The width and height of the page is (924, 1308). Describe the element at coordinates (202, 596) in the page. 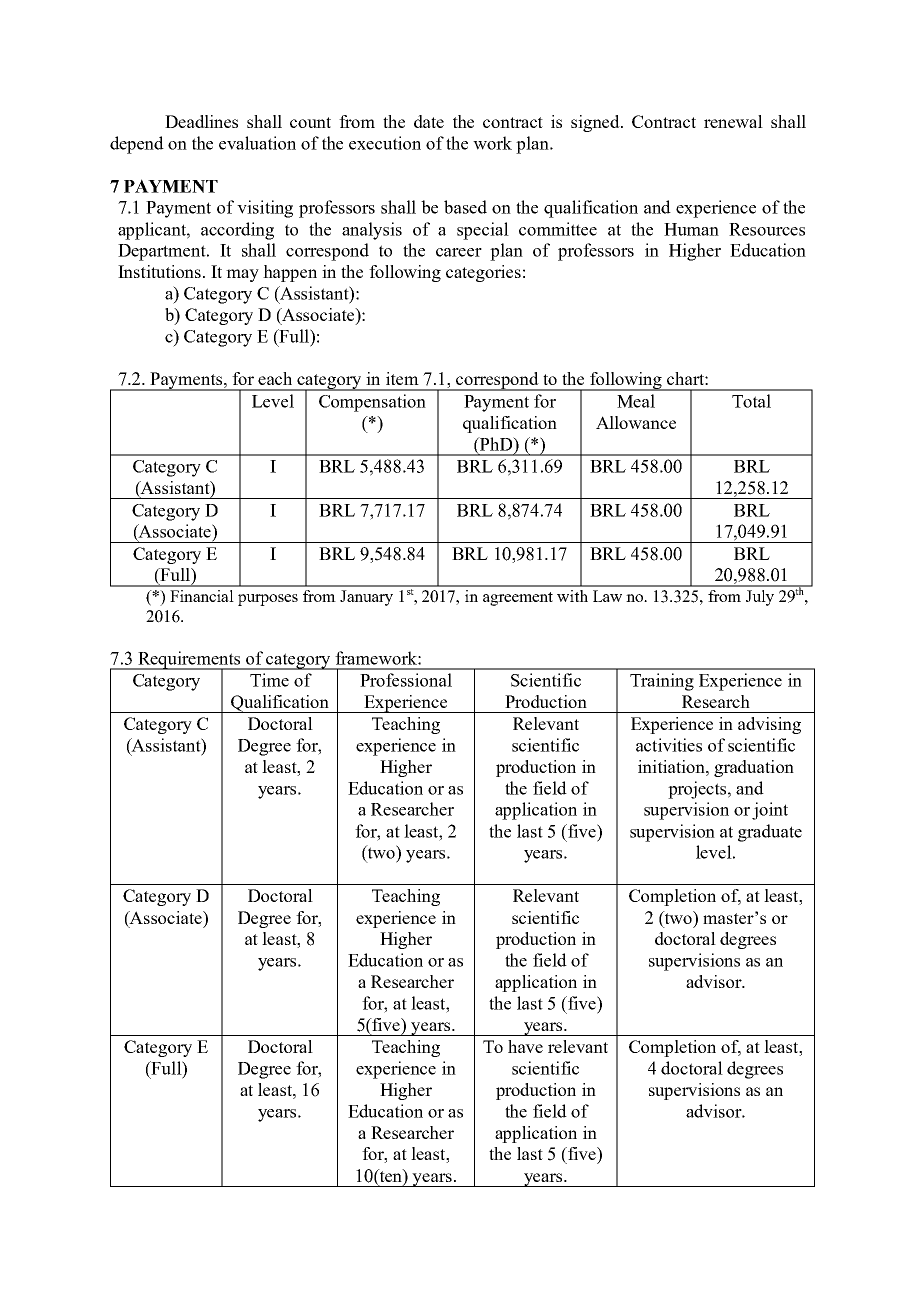

I see `Financial` at that location.
